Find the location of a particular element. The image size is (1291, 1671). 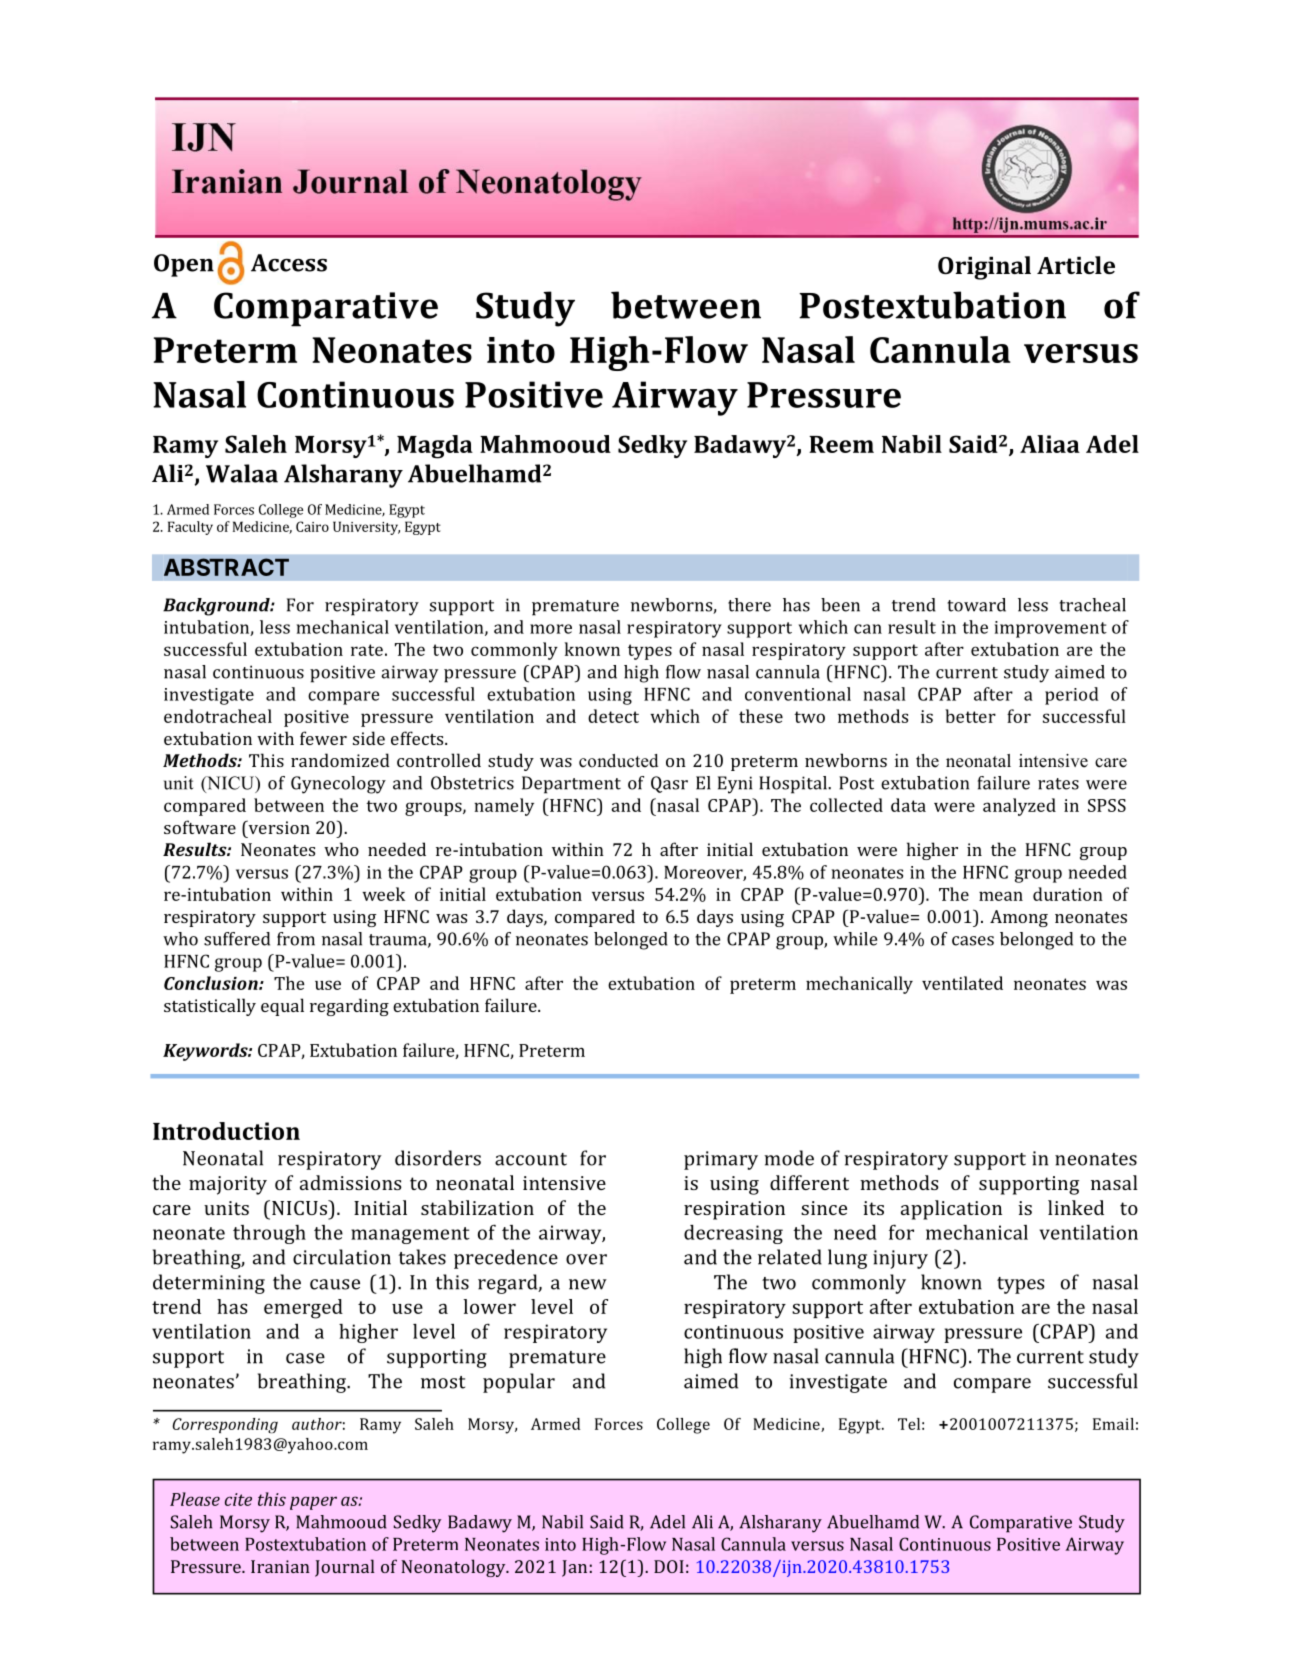

Email is located at coordinates (1113, 1424).
